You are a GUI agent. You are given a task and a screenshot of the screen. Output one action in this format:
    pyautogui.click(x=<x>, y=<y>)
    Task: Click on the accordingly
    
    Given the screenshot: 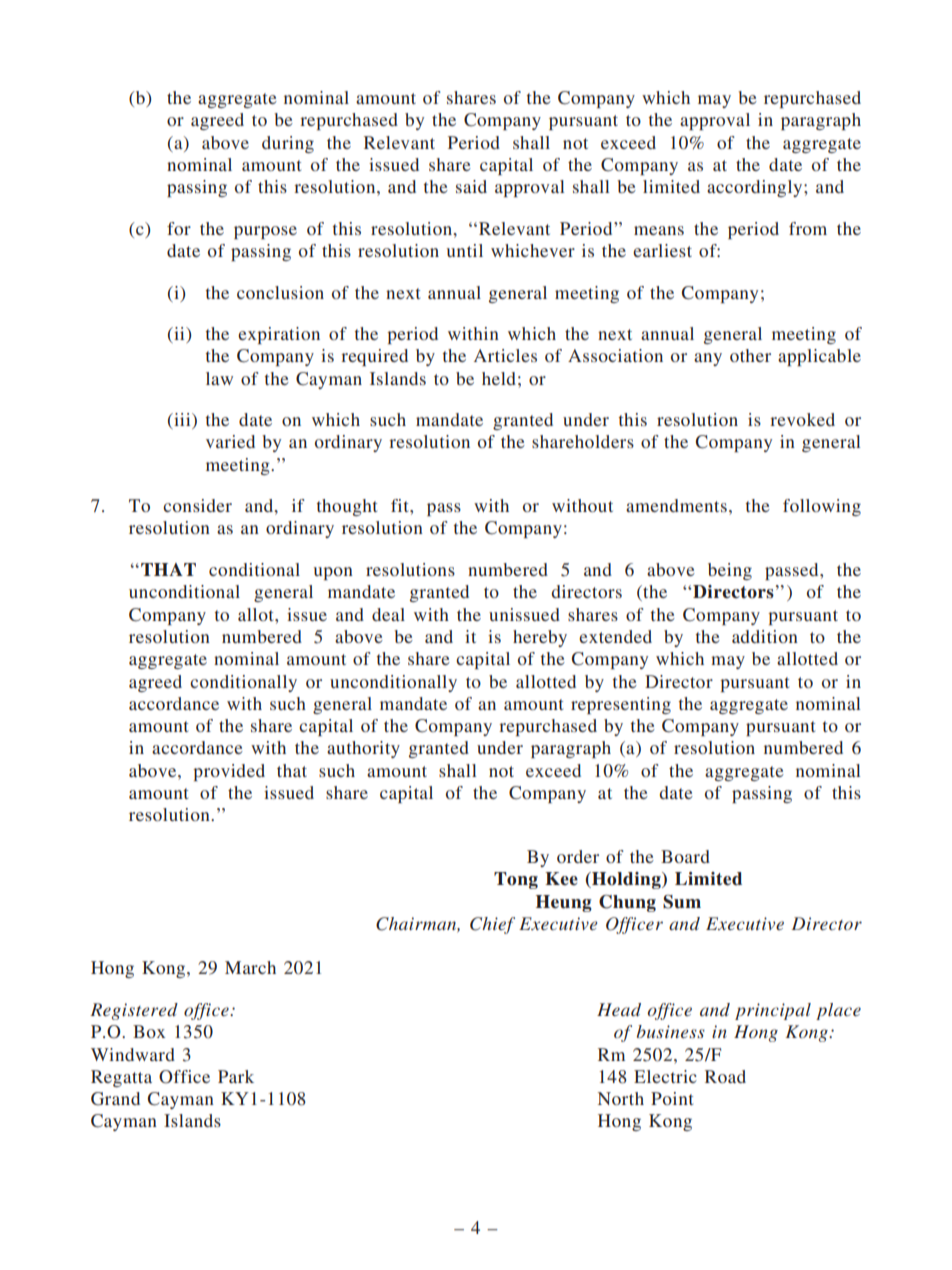 What is the action you would take?
    pyautogui.click(x=756, y=188)
